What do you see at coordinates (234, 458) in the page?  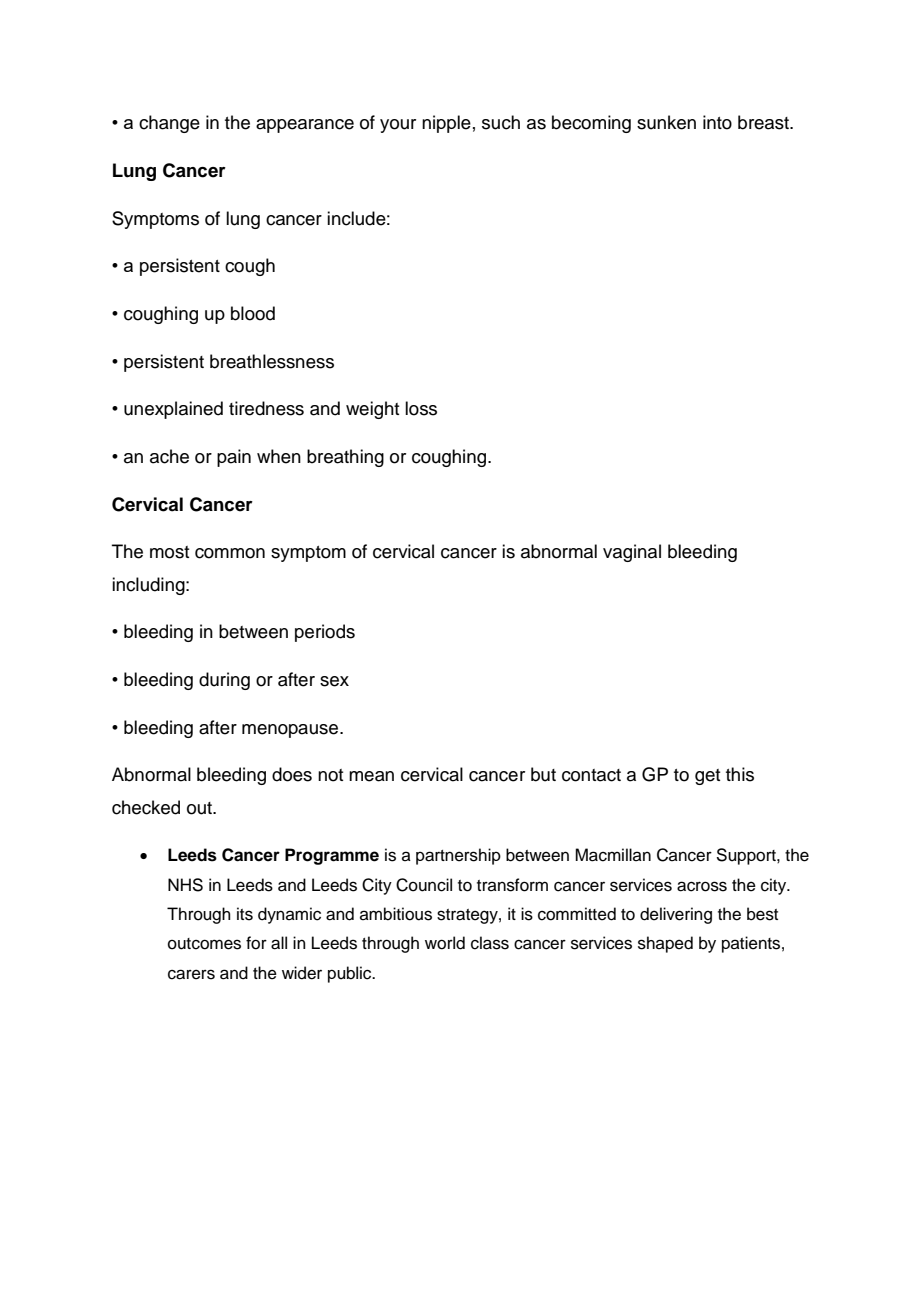 I see `pain` at bounding box center [234, 458].
